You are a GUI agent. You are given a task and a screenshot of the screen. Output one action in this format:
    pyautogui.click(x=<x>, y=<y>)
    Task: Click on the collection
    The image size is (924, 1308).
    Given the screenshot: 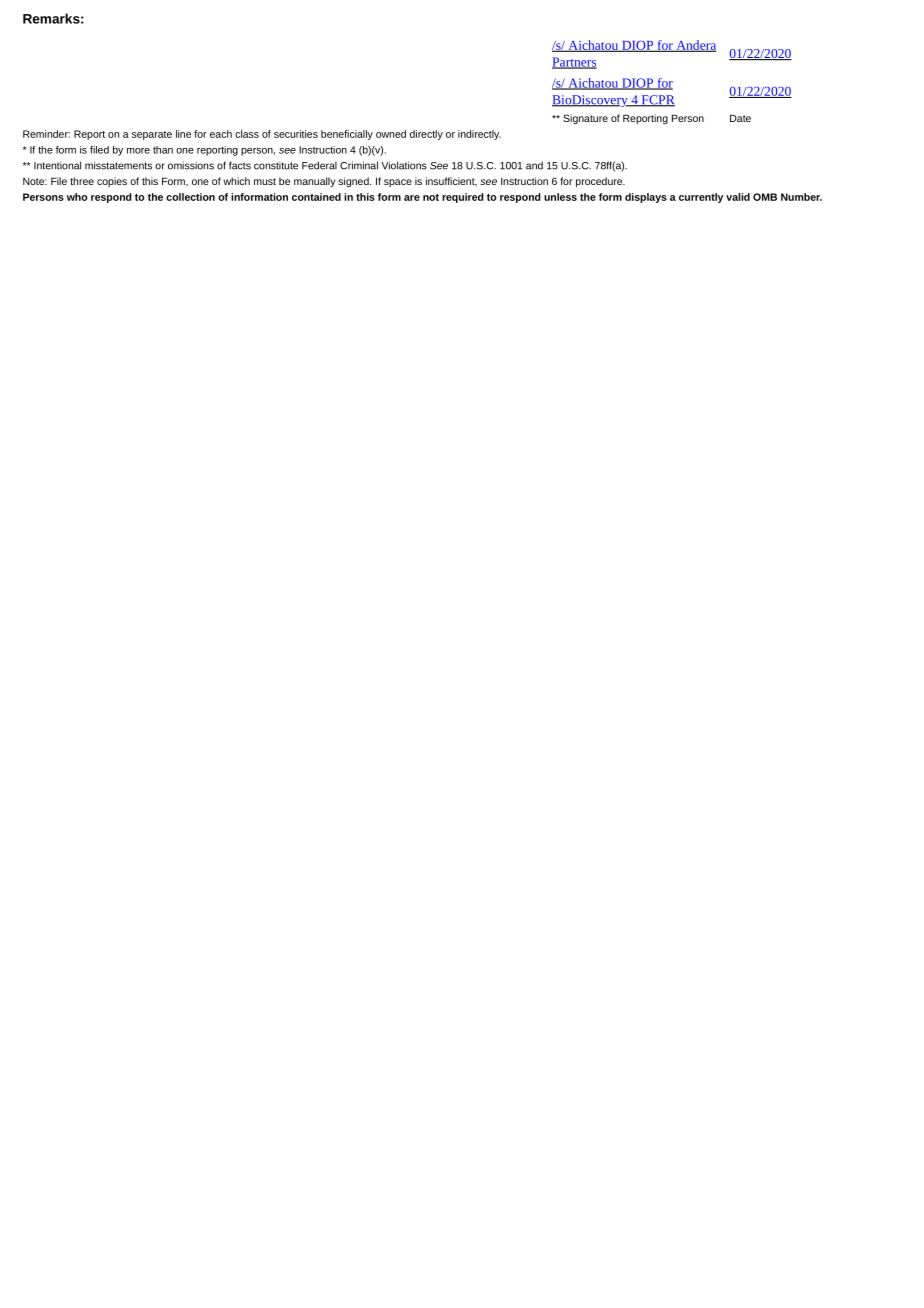 What is the action you would take?
    pyautogui.click(x=190, y=197)
